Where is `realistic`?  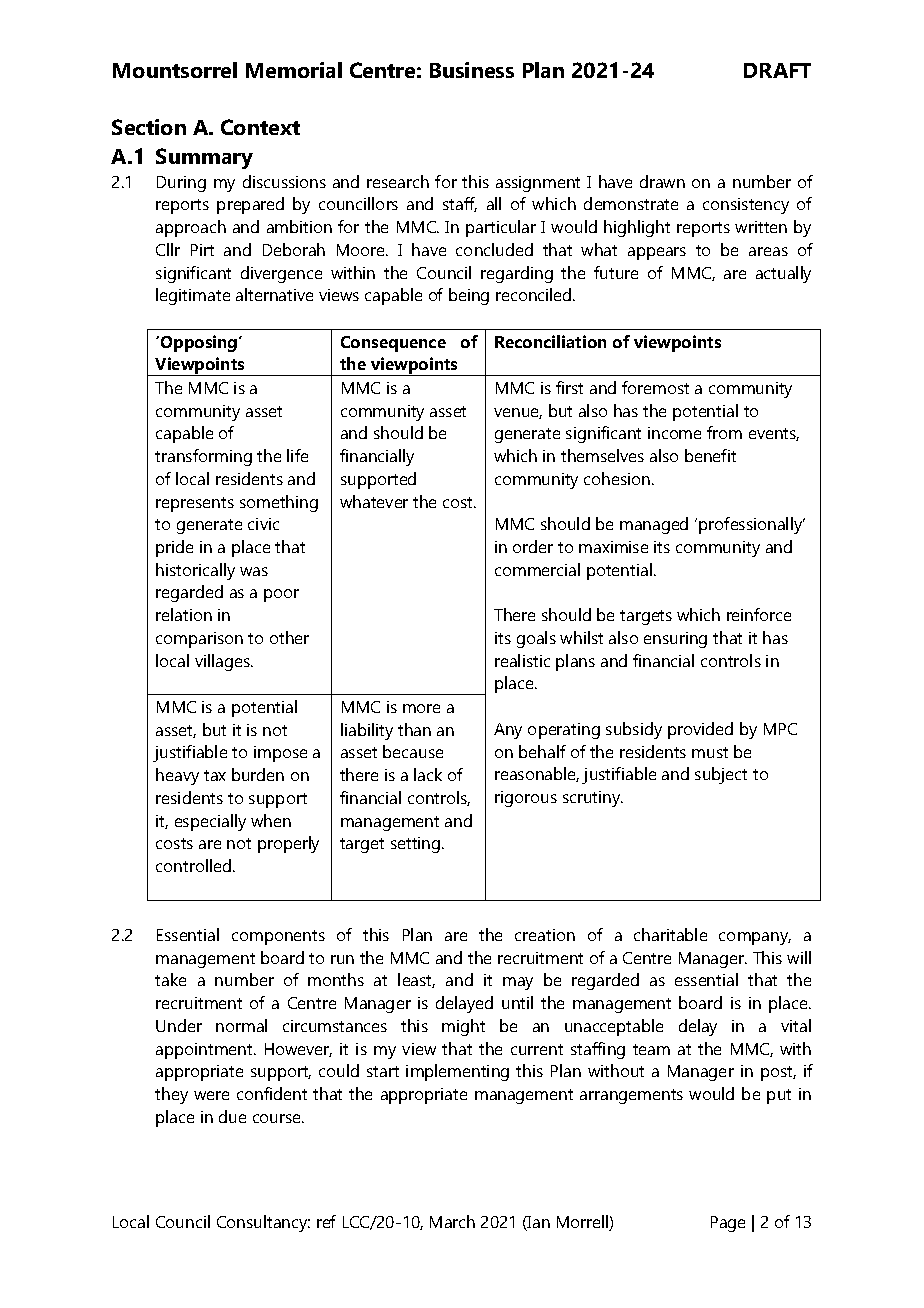
realistic is located at coordinates (522, 660).
